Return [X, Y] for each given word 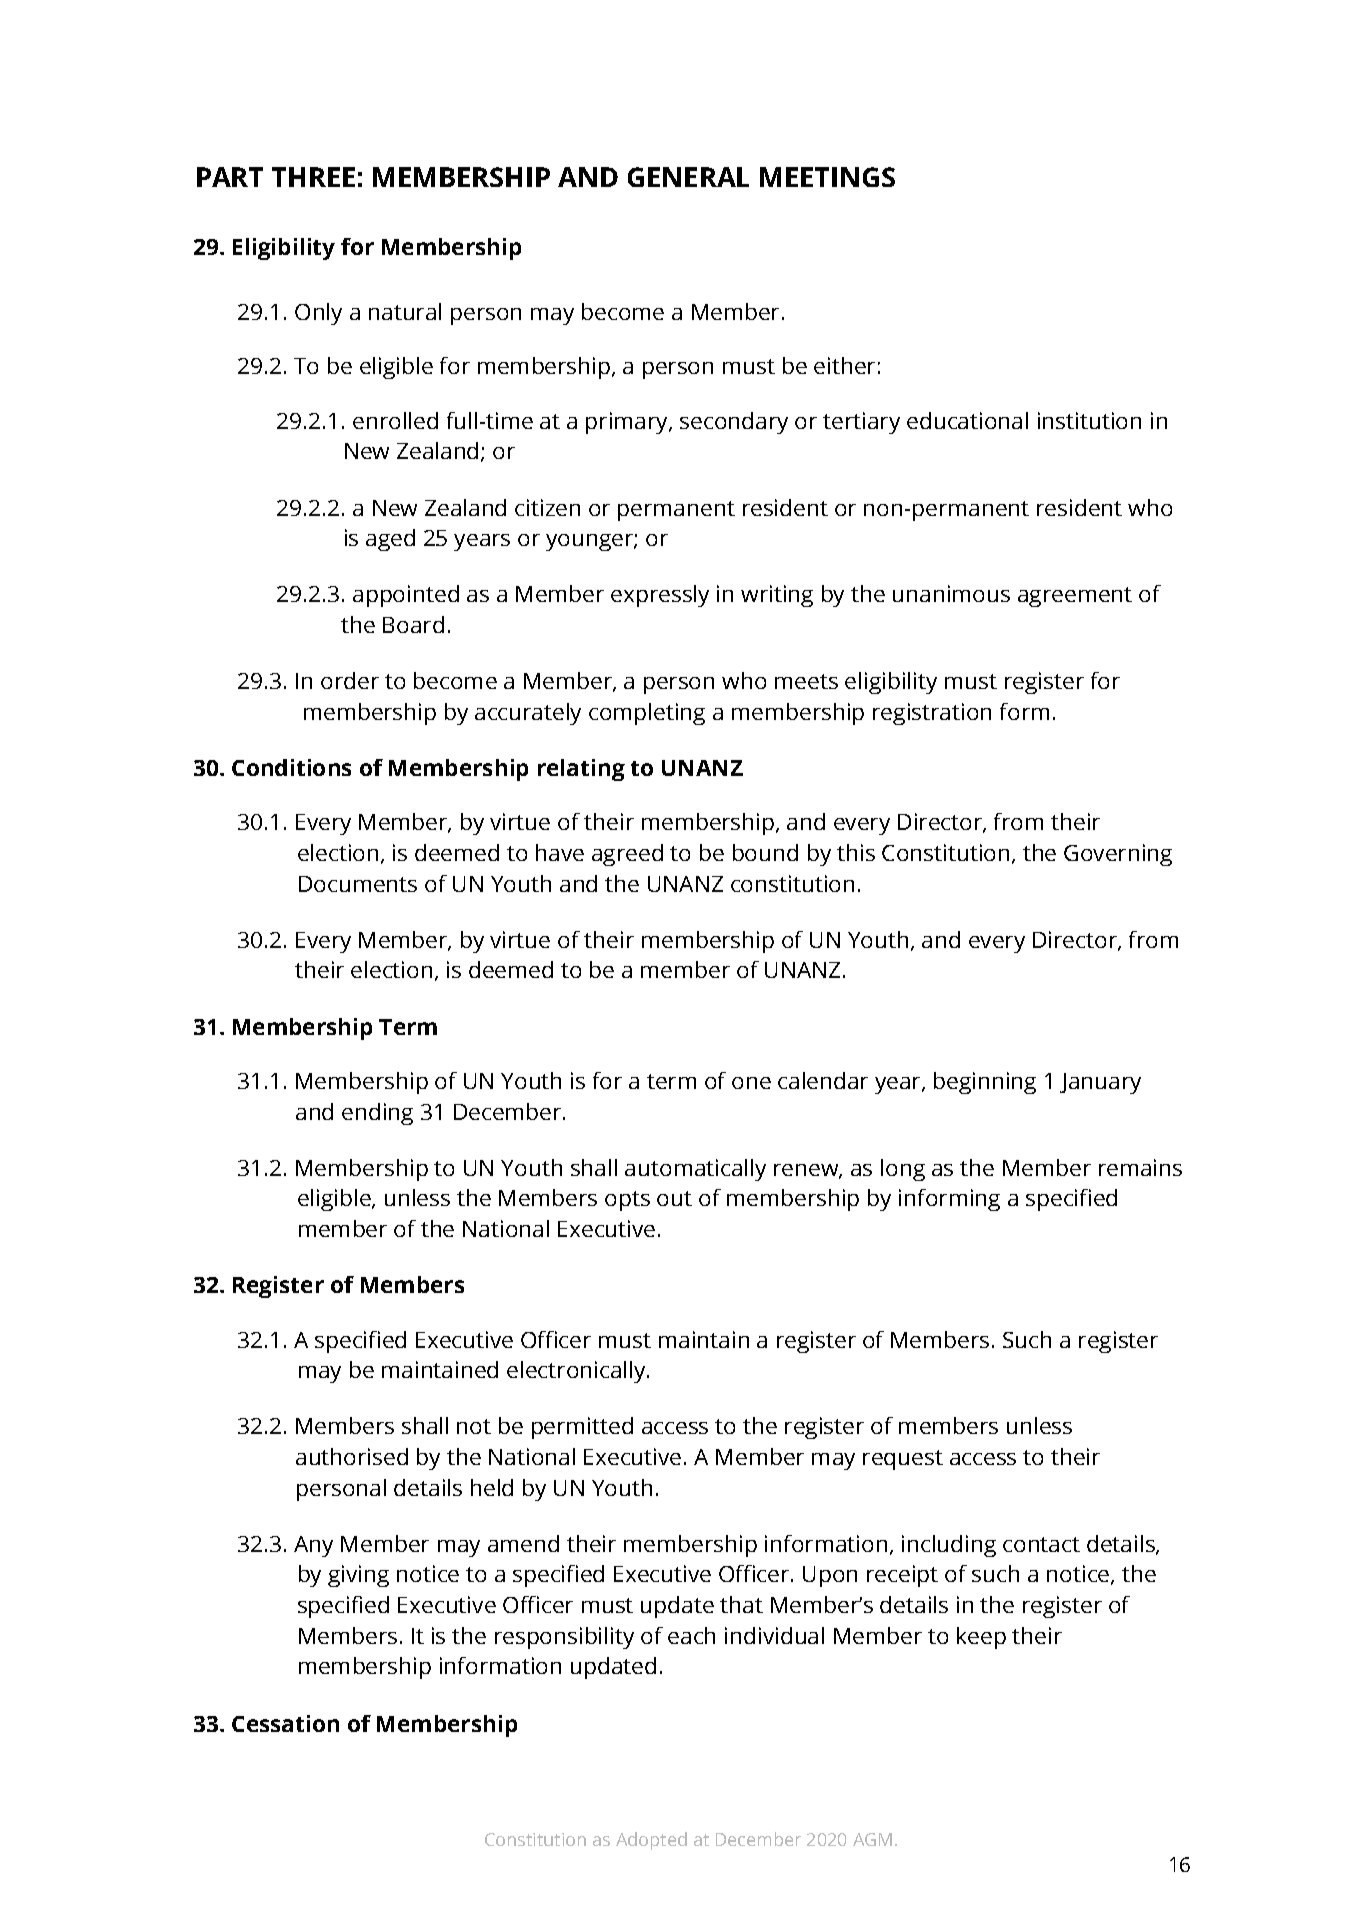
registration [932, 714]
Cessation [285, 1723]
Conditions [291, 767]
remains [1140, 1167]
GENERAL [688, 177]
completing [647, 714]
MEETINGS [827, 177]
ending [377, 1114]
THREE [313, 177]
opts [627, 1201]
